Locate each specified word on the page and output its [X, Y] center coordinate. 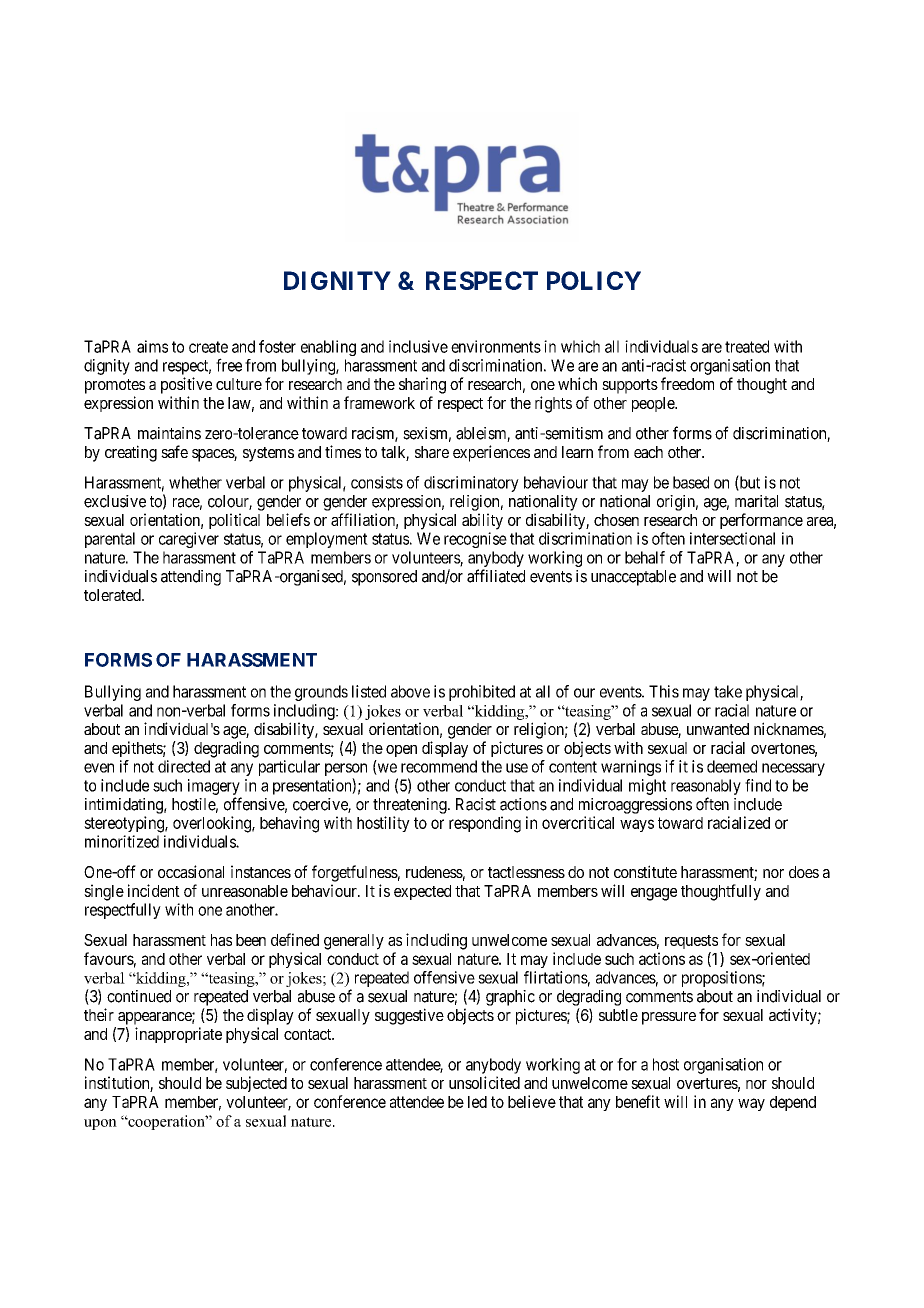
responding [485, 824]
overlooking [213, 824]
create [208, 347]
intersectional [732, 538]
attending [191, 578]
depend [793, 1103]
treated [747, 346]
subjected [256, 1084]
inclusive [418, 346]
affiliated [496, 576]
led [477, 1102]
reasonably [706, 787]
